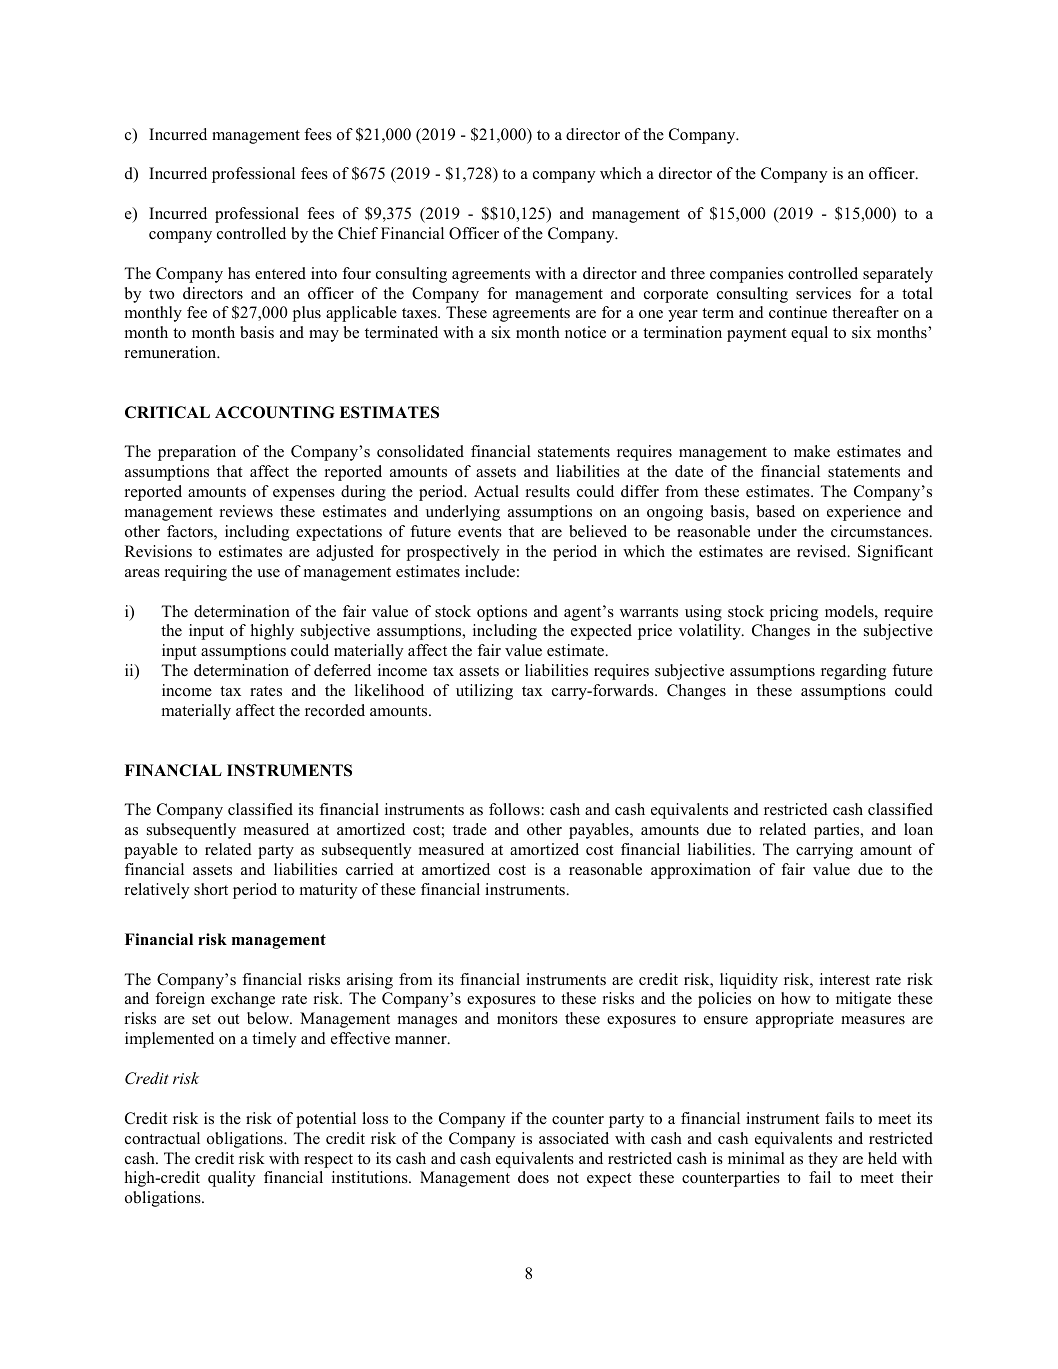 The height and width of the screenshot is (1369, 1058). What do you see at coordinates (232, 1179) in the screenshot?
I see `quality` at bounding box center [232, 1179].
